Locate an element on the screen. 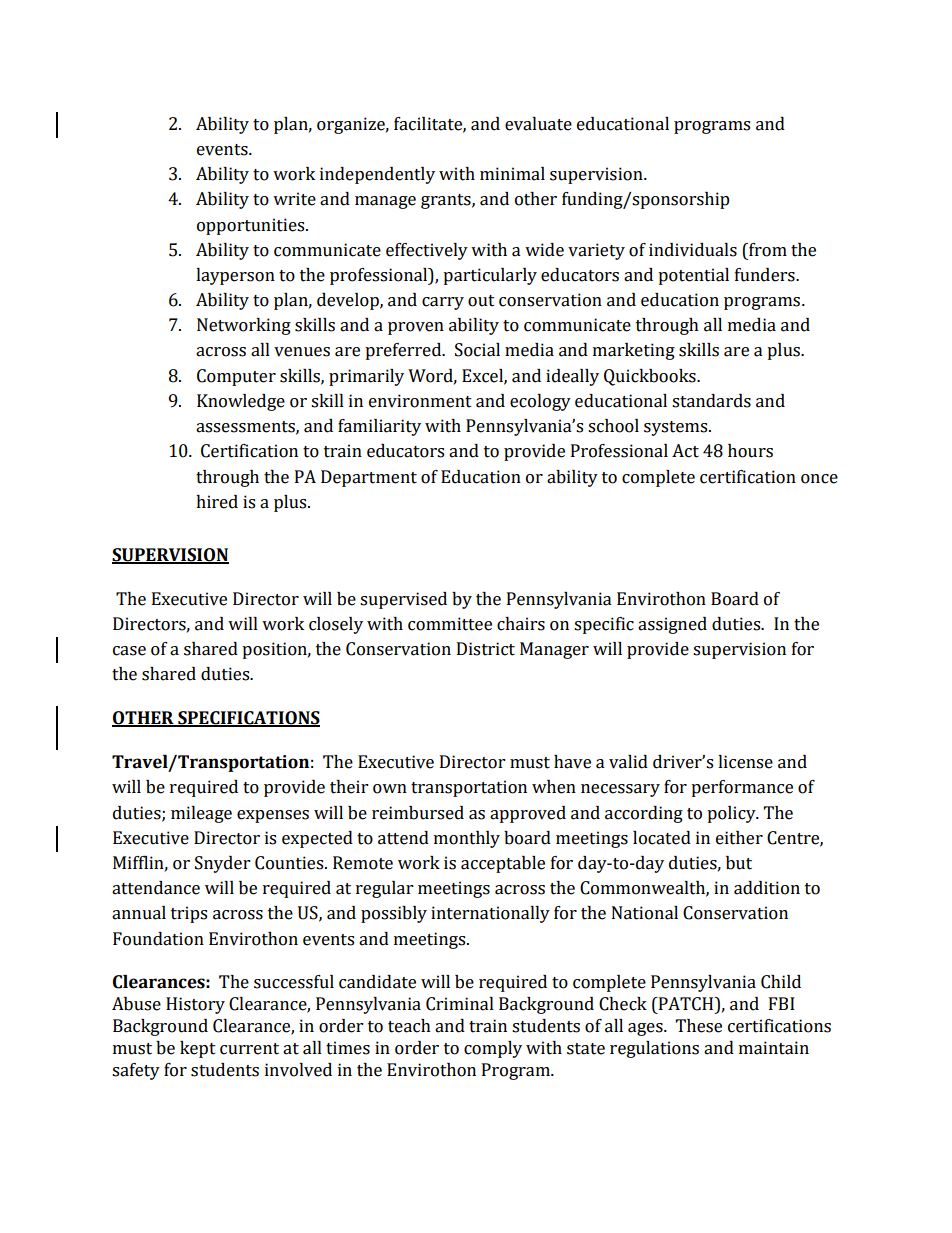 The image size is (952, 1233). comply is located at coordinates (493, 1049).
